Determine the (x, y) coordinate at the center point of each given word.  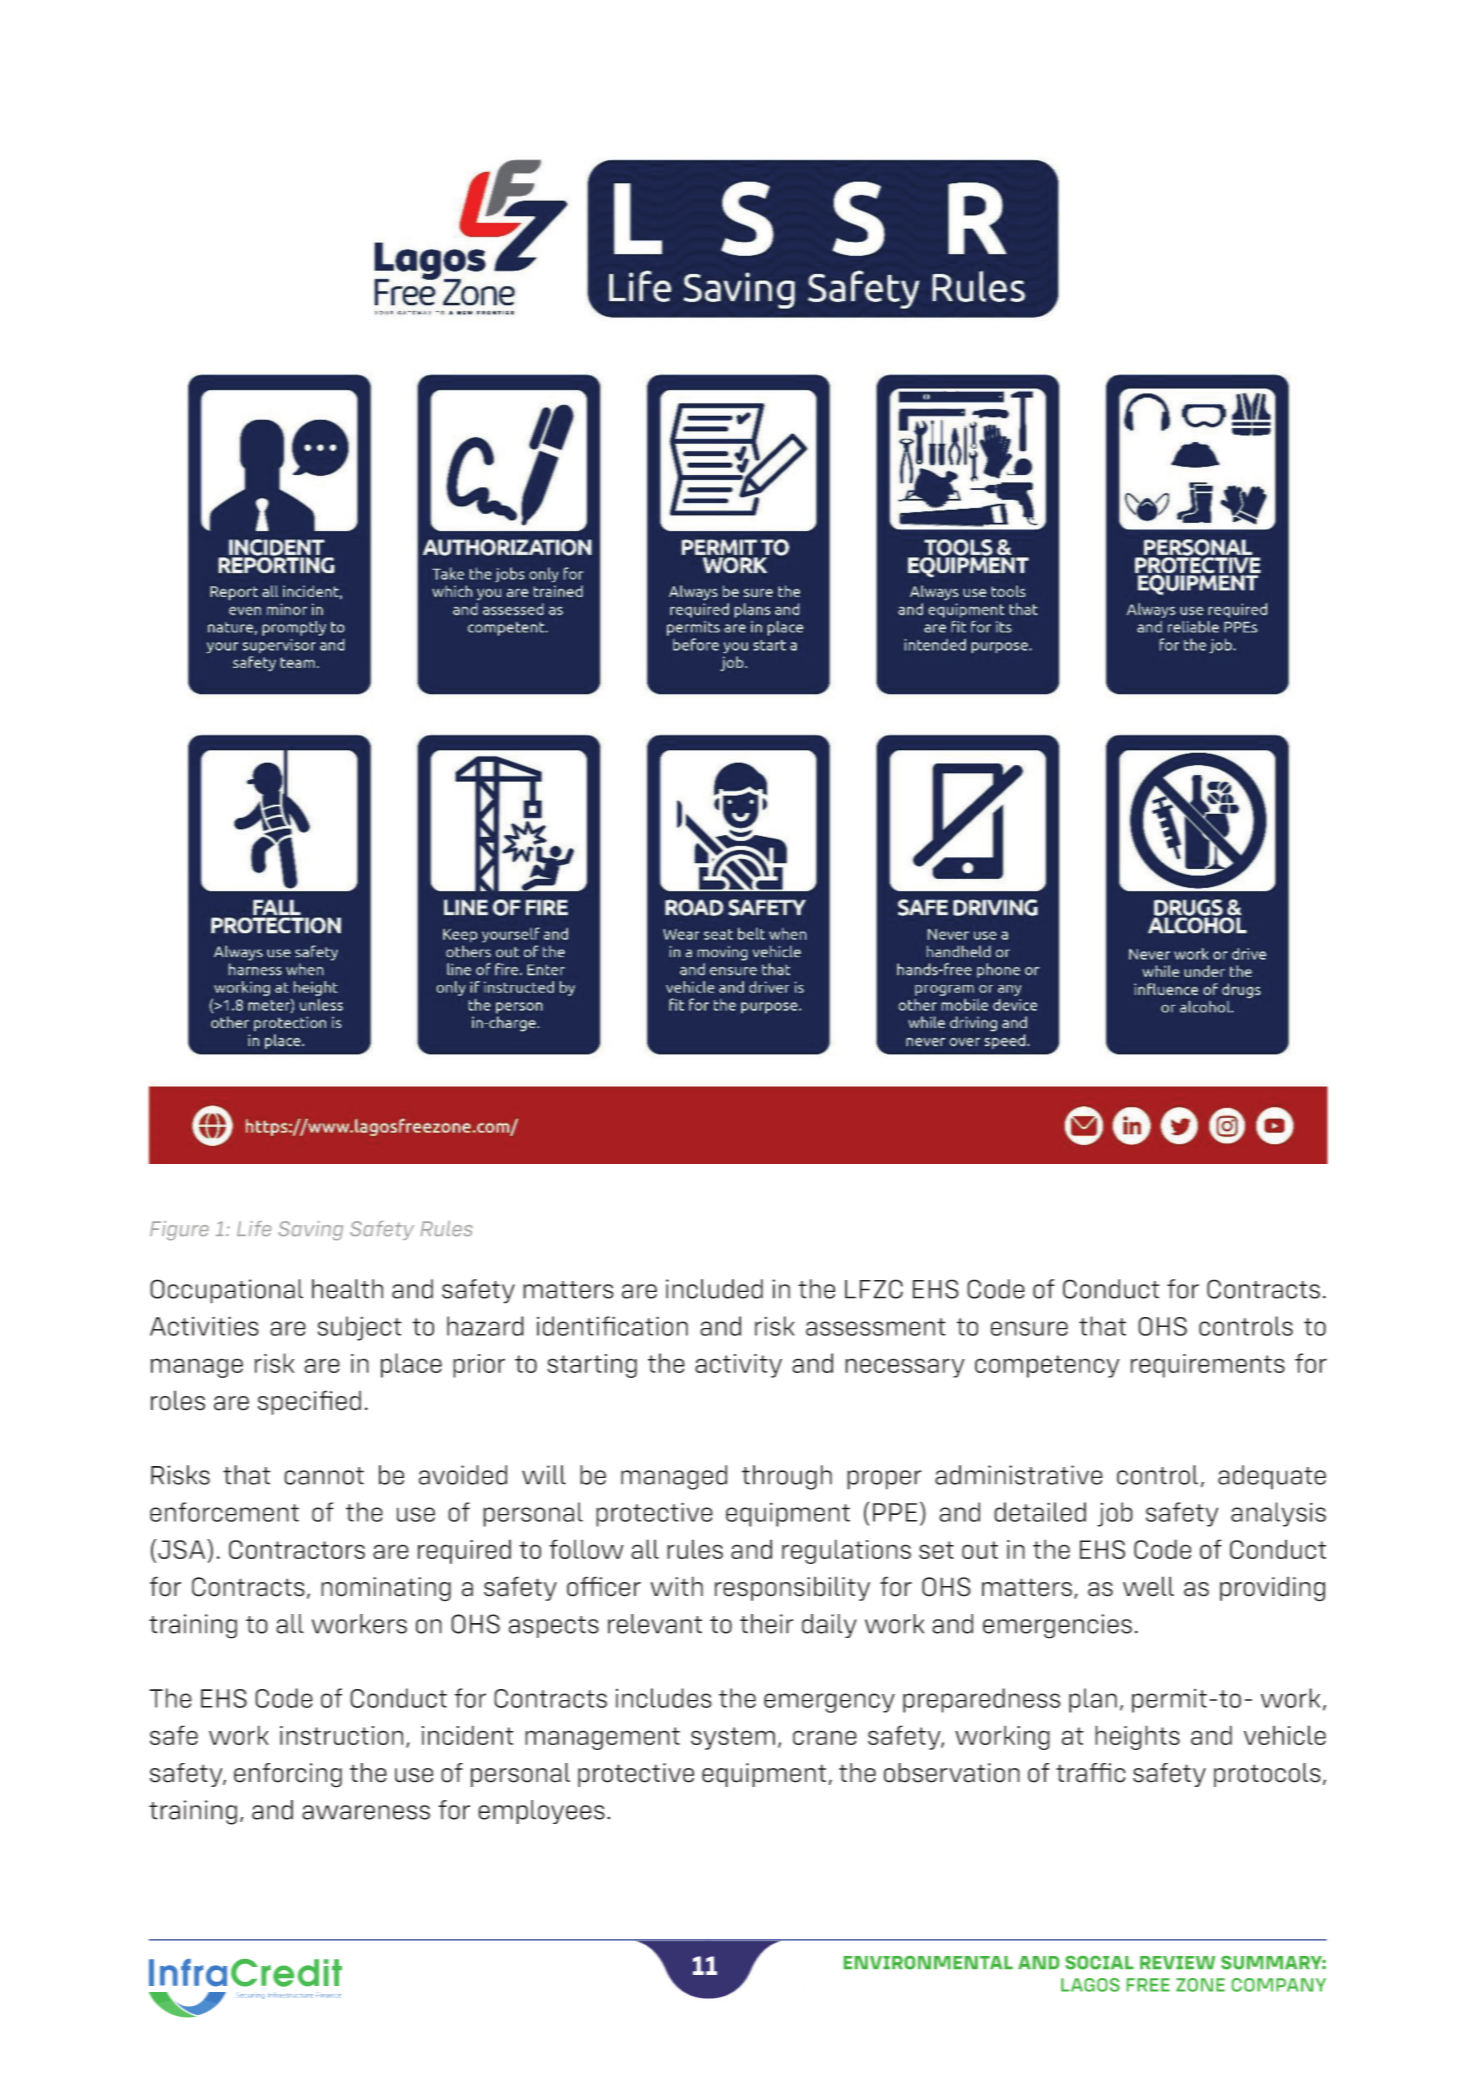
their (766, 1624)
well (1148, 1586)
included (714, 1289)
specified (309, 1402)
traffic (1091, 1773)
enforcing (288, 1775)
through (787, 1477)
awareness (366, 1812)
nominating (386, 1589)
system (733, 1738)
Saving (311, 1230)
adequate (1272, 1477)
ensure (1029, 1328)
